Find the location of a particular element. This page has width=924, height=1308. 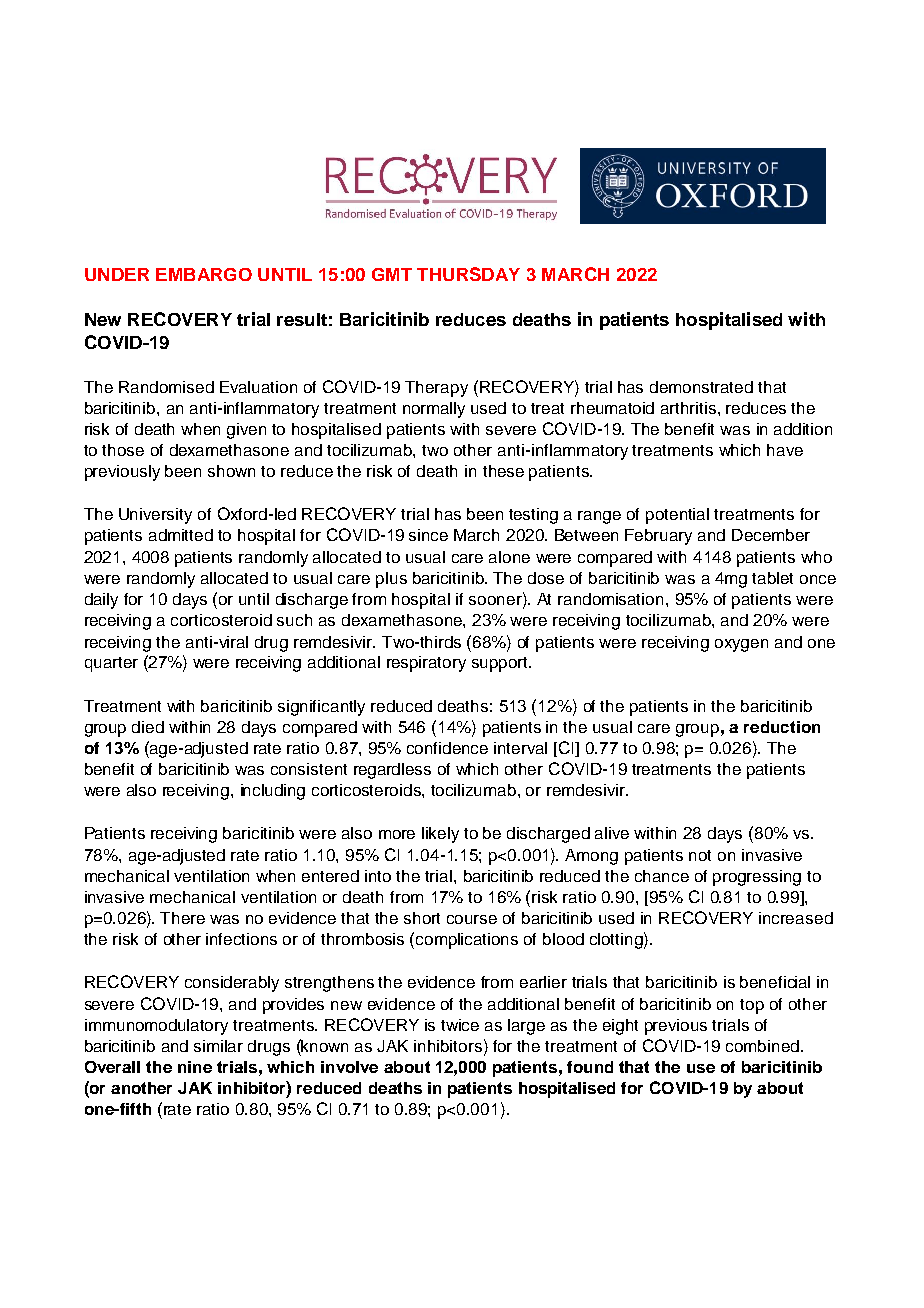

arthritis is located at coordinates (690, 408).
